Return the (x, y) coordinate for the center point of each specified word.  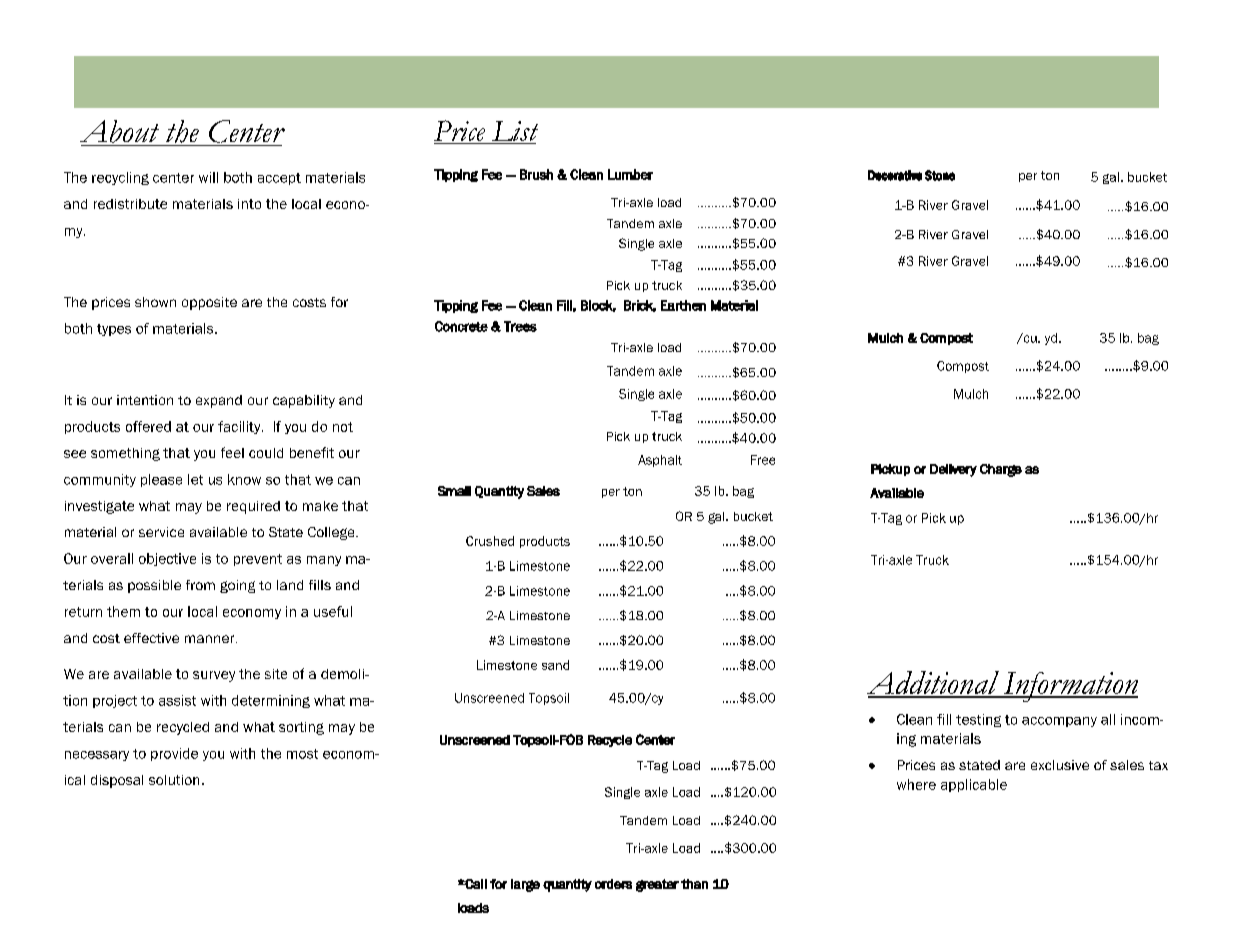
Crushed (490, 541)
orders (613, 884)
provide (174, 754)
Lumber (630, 174)
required (253, 507)
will (208, 177)
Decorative (895, 175)
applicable (974, 785)
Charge (1001, 470)
